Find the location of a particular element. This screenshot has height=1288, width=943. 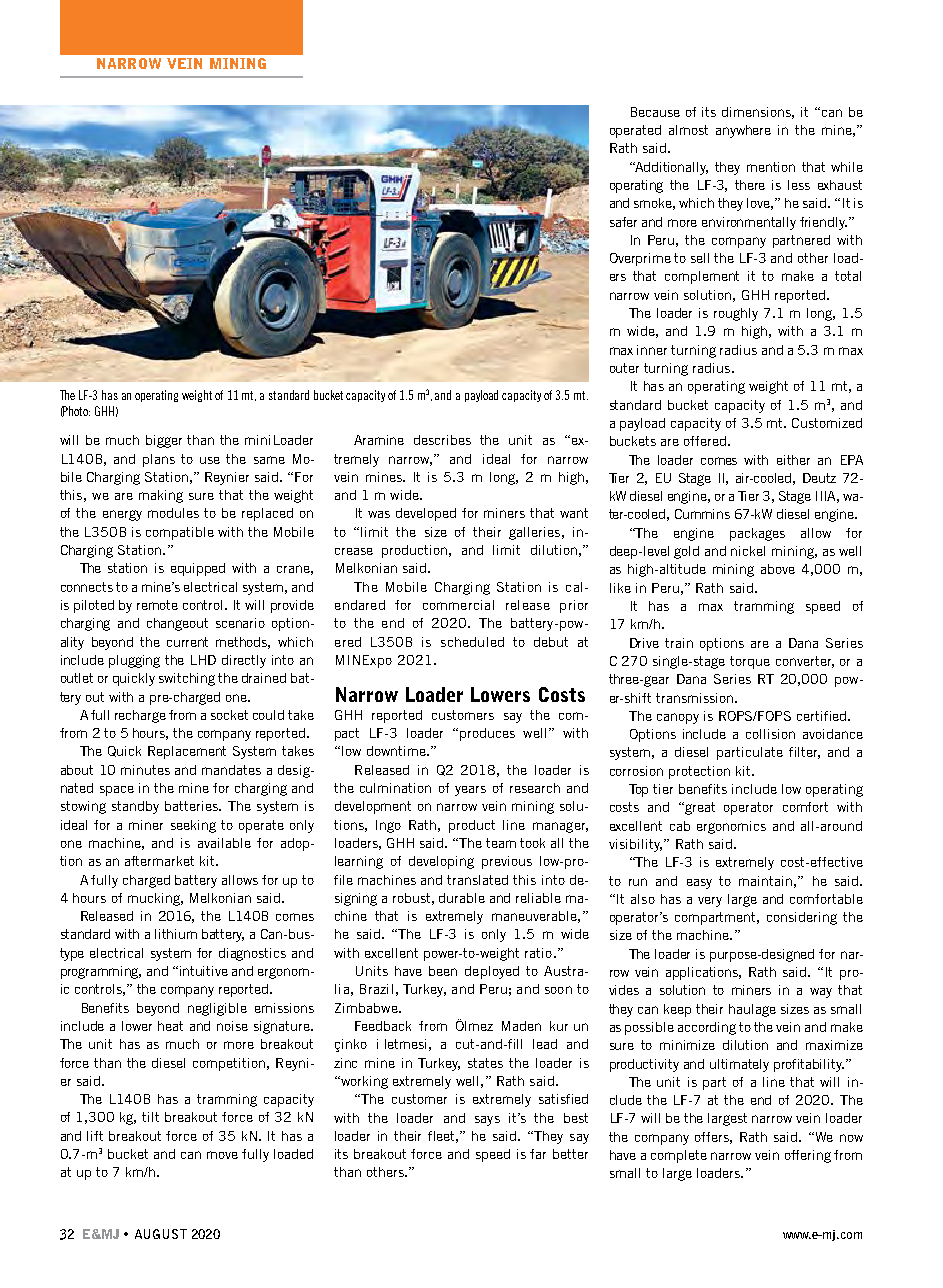

plans is located at coordinates (159, 460).
